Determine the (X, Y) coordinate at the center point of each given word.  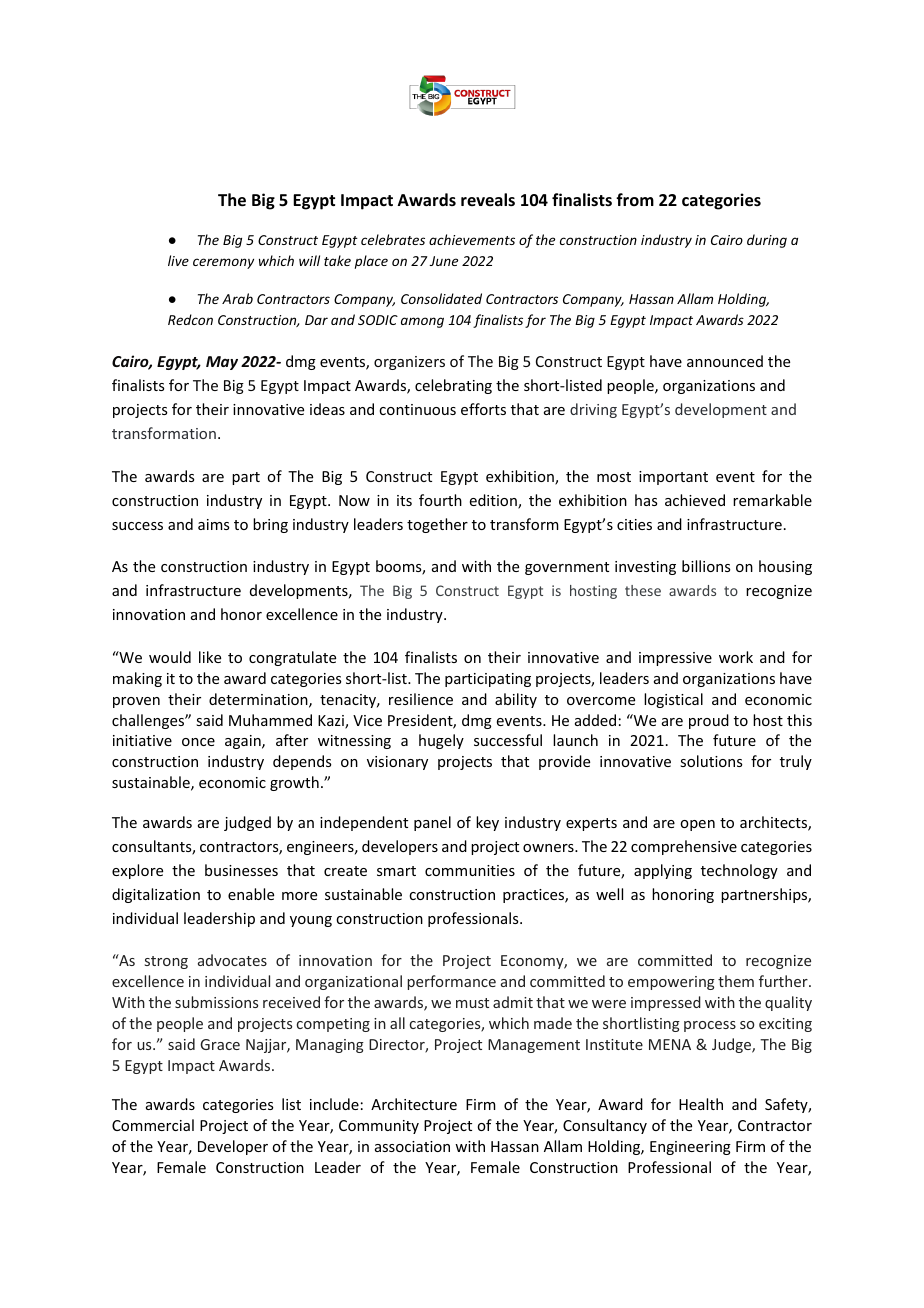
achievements (472, 239)
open (697, 825)
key (487, 823)
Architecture (414, 1104)
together (437, 525)
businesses (241, 870)
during (767, 241)
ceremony (223, 263)
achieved (695, 500)
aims (213, 524)
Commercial (153, 1125)
